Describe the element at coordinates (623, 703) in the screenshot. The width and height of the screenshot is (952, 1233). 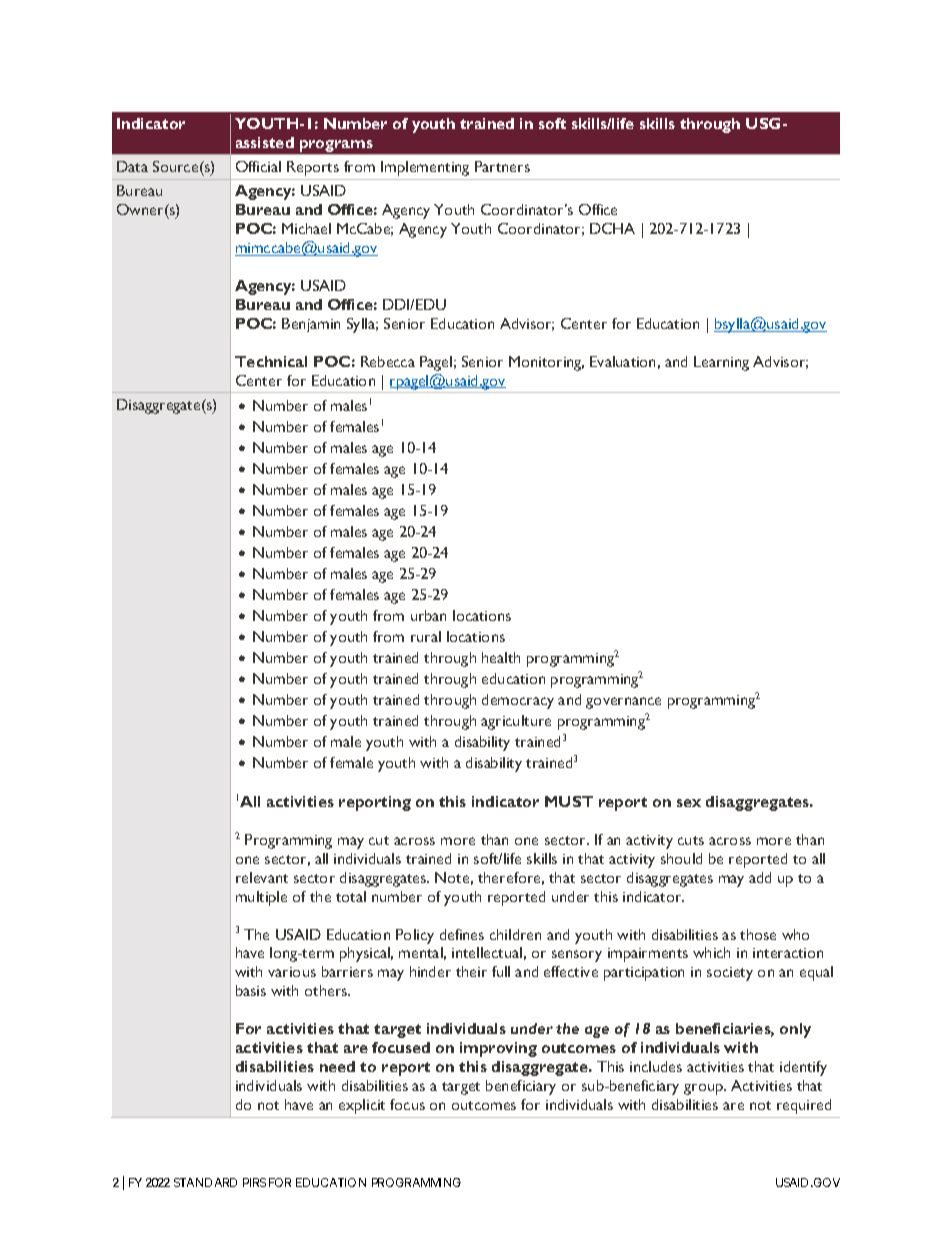
I see `governance` at that location.
